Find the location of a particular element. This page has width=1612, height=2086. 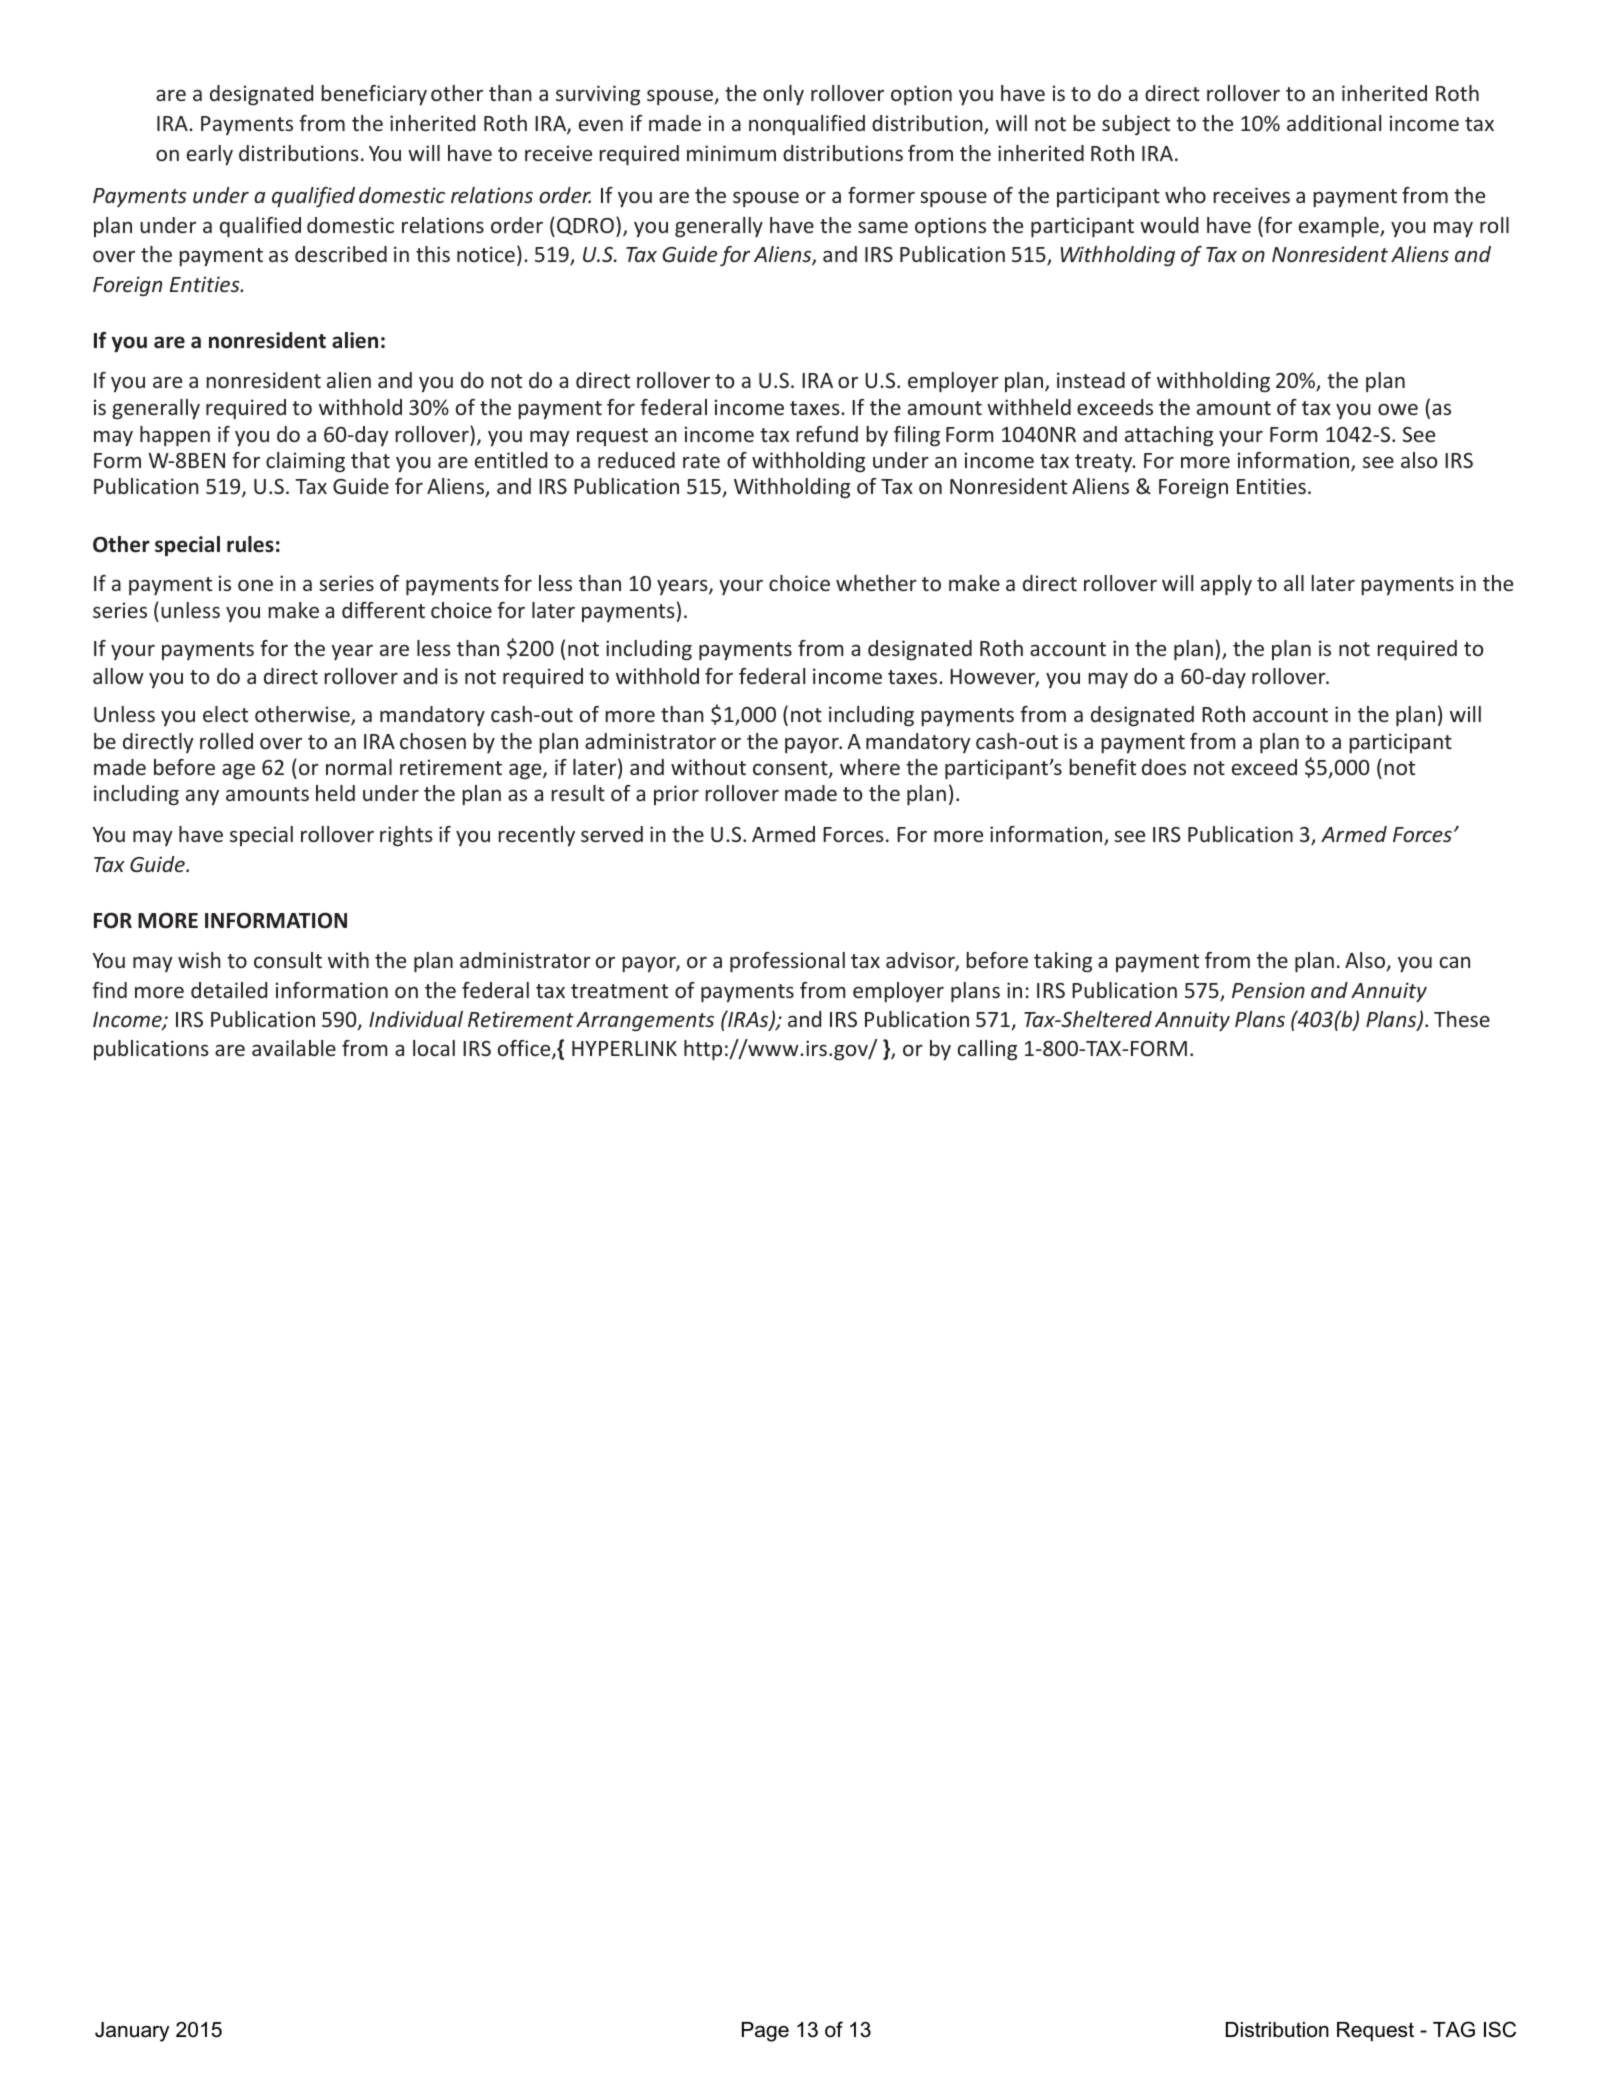

These is located at coordinates (1462, 1019).
